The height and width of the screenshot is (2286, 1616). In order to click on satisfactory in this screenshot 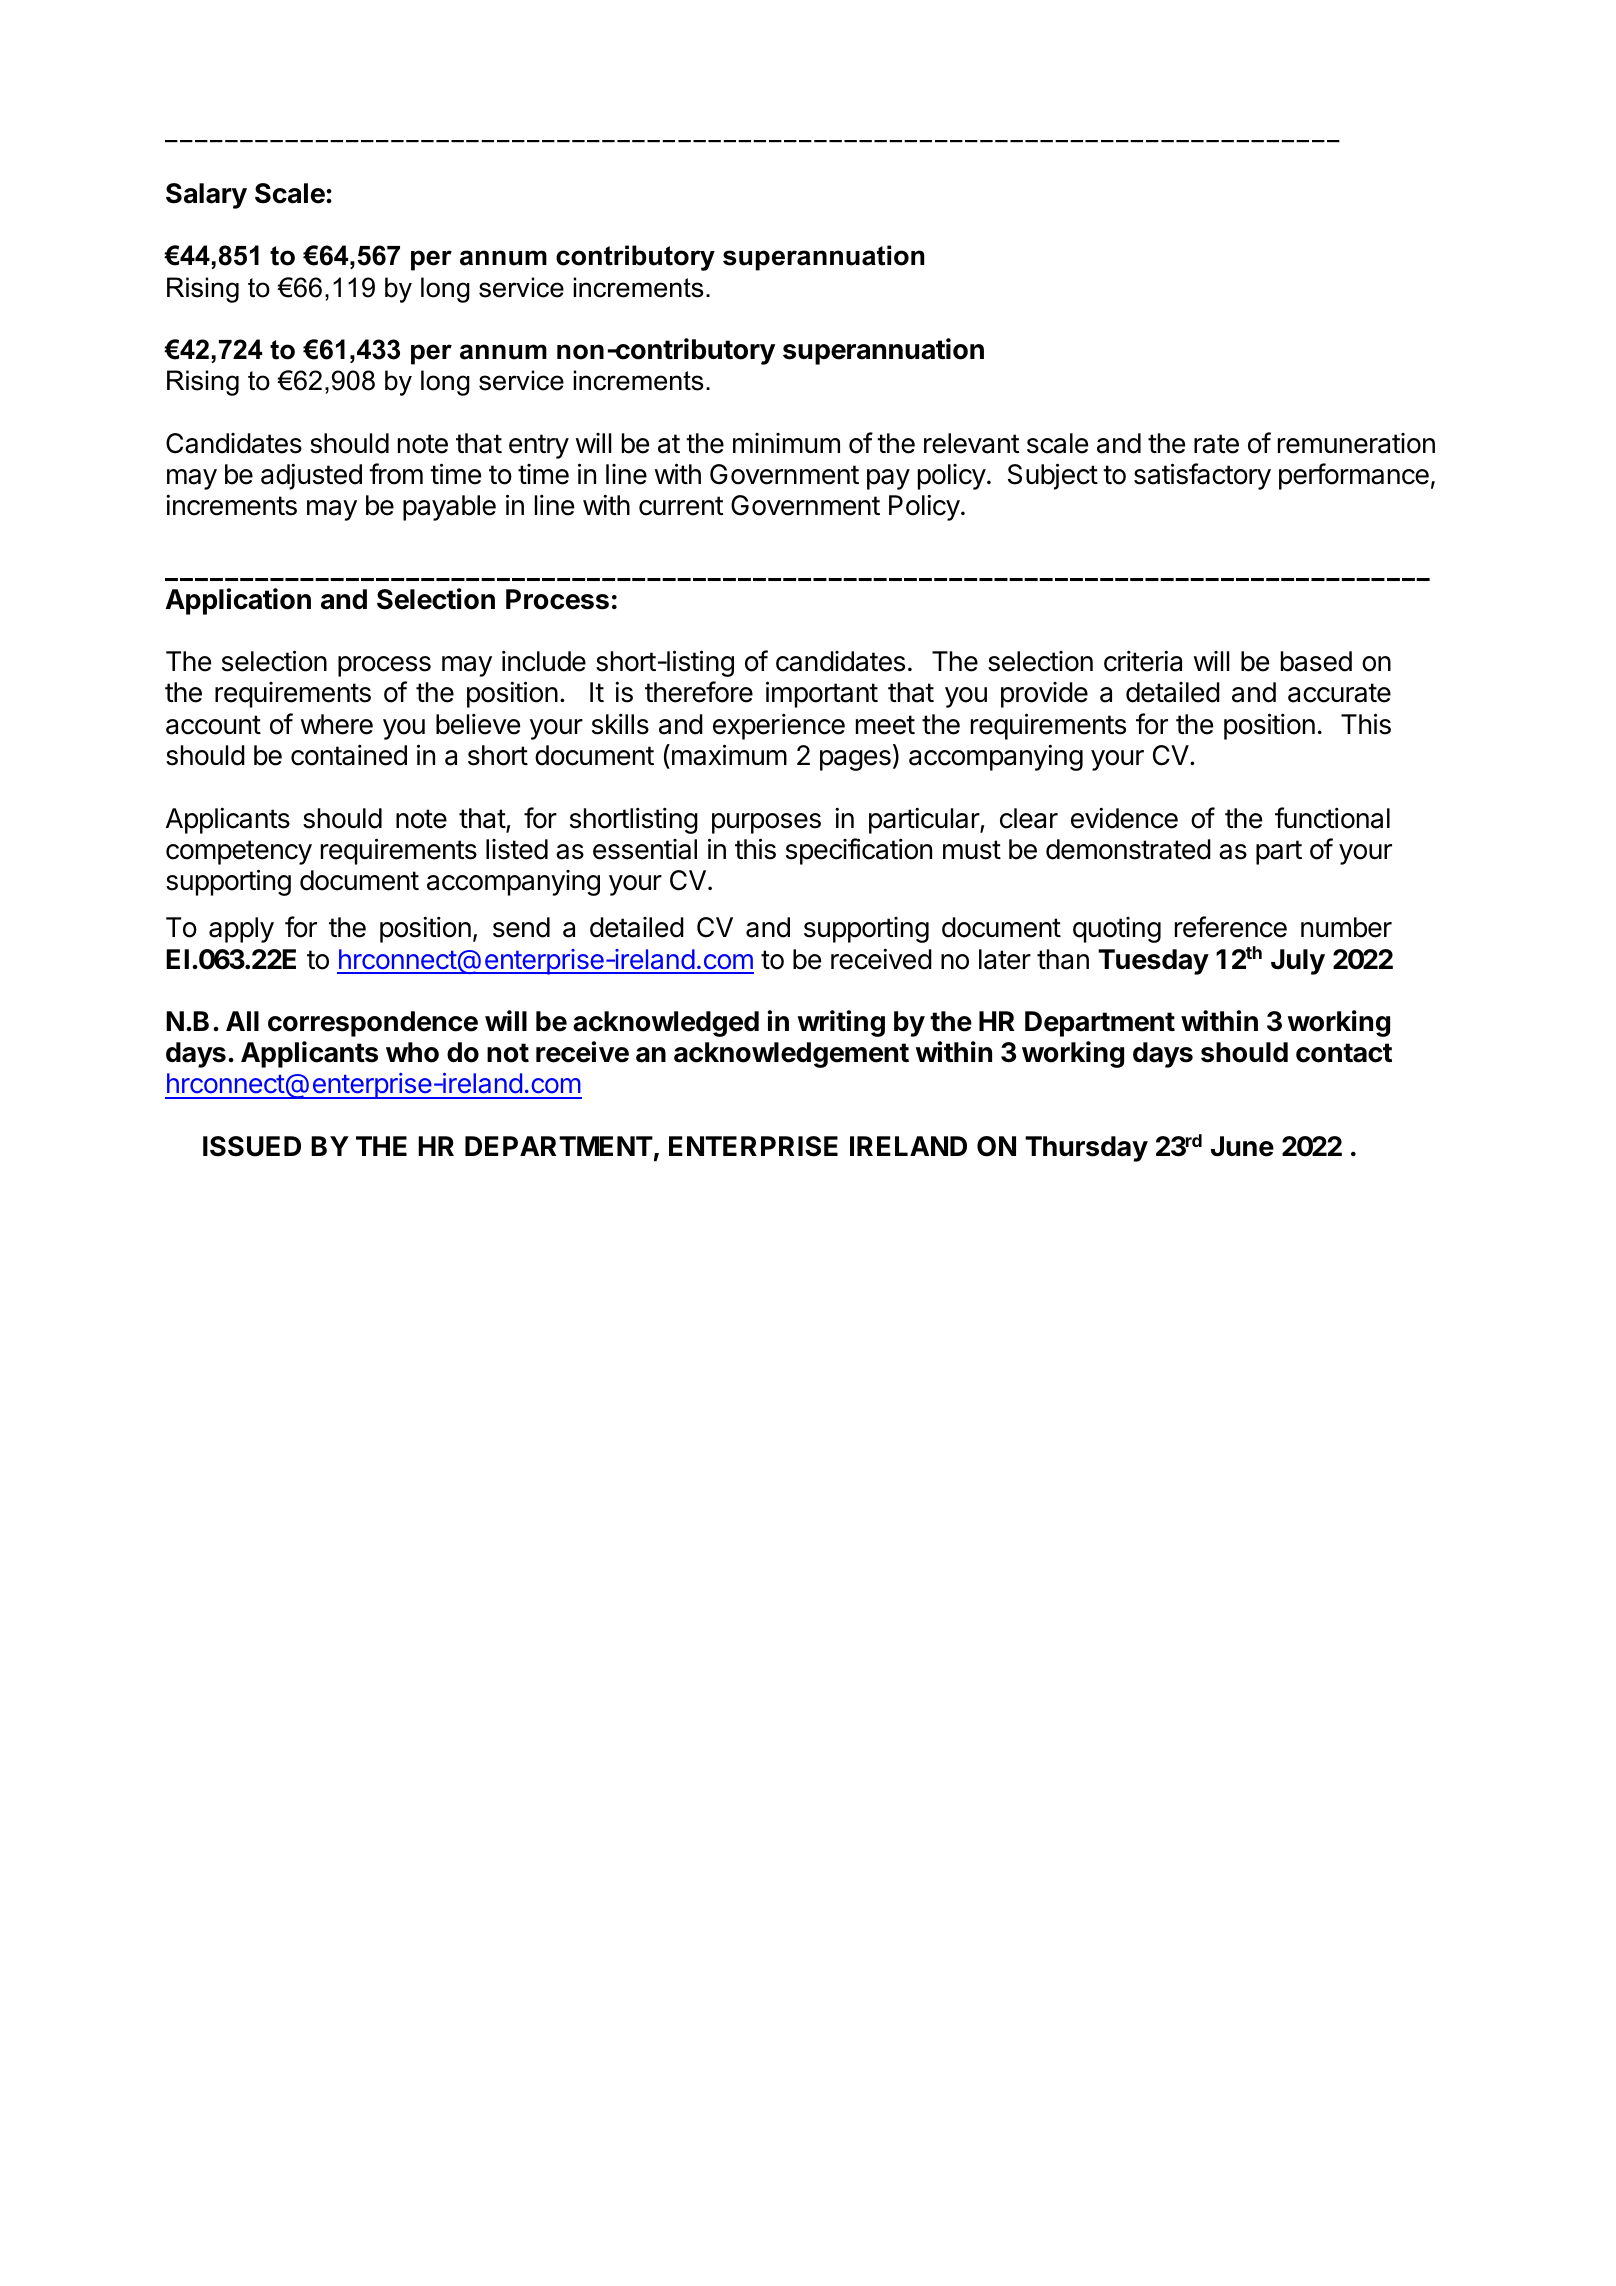, I will do `click(1202, 476)`.
